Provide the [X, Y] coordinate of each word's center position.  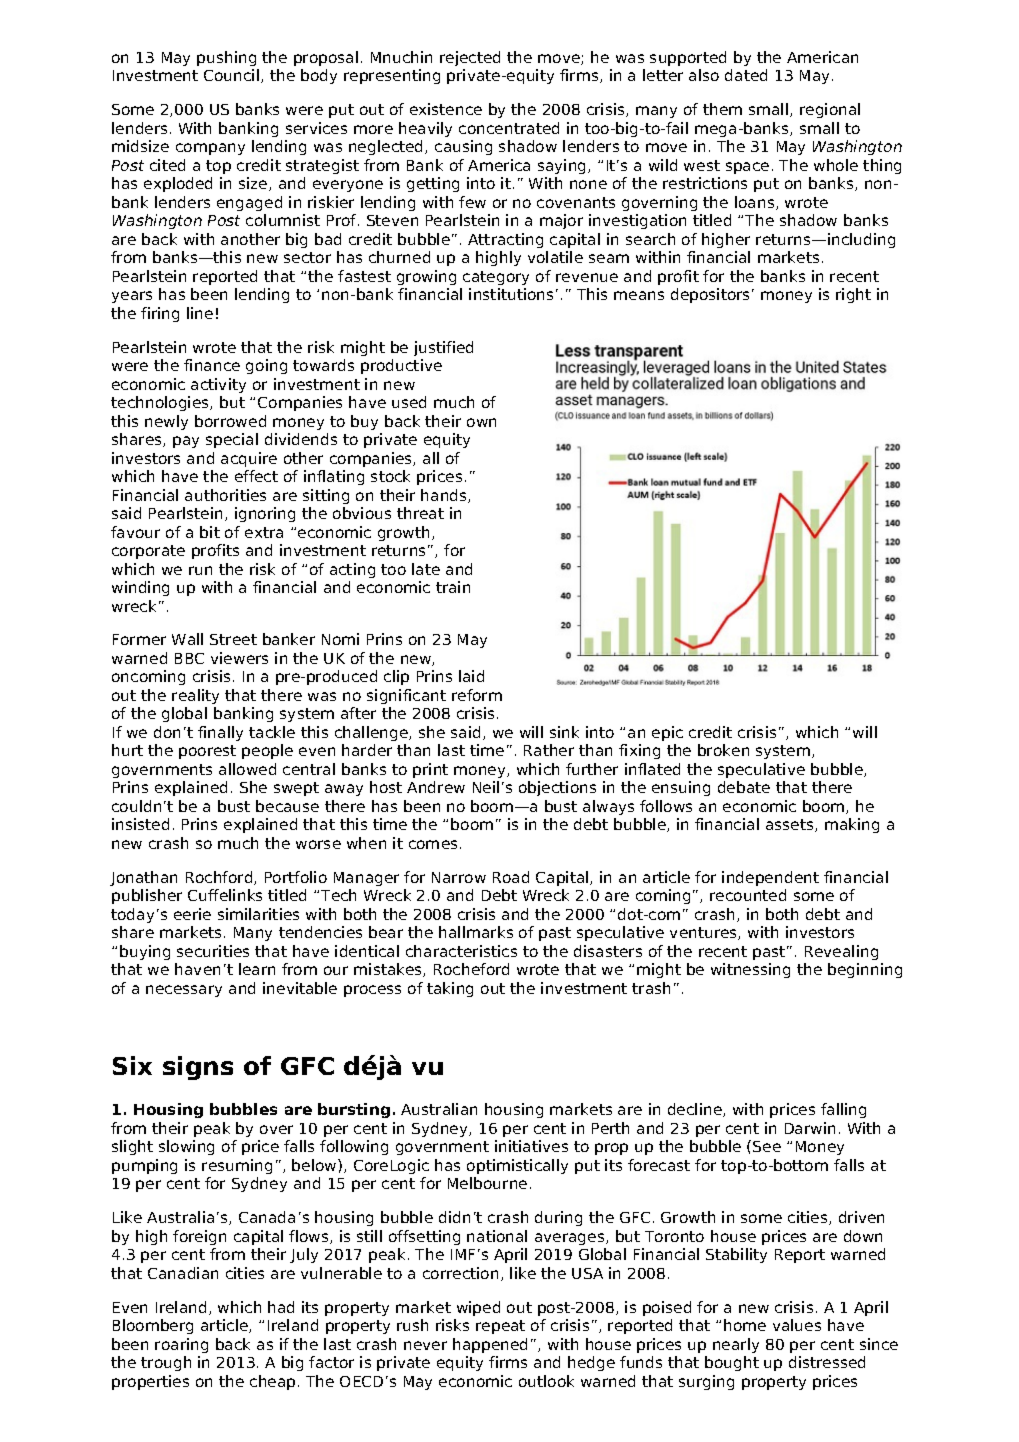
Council [231, 75]
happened [490, 1345]
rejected [470, 58]
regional [830, 110]
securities [213, 951]
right [853, 295]
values [797, 1325]
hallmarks [476, 932]
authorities [225, 495]
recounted [748, 895]
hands [445, 496]
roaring [181, 1345]
